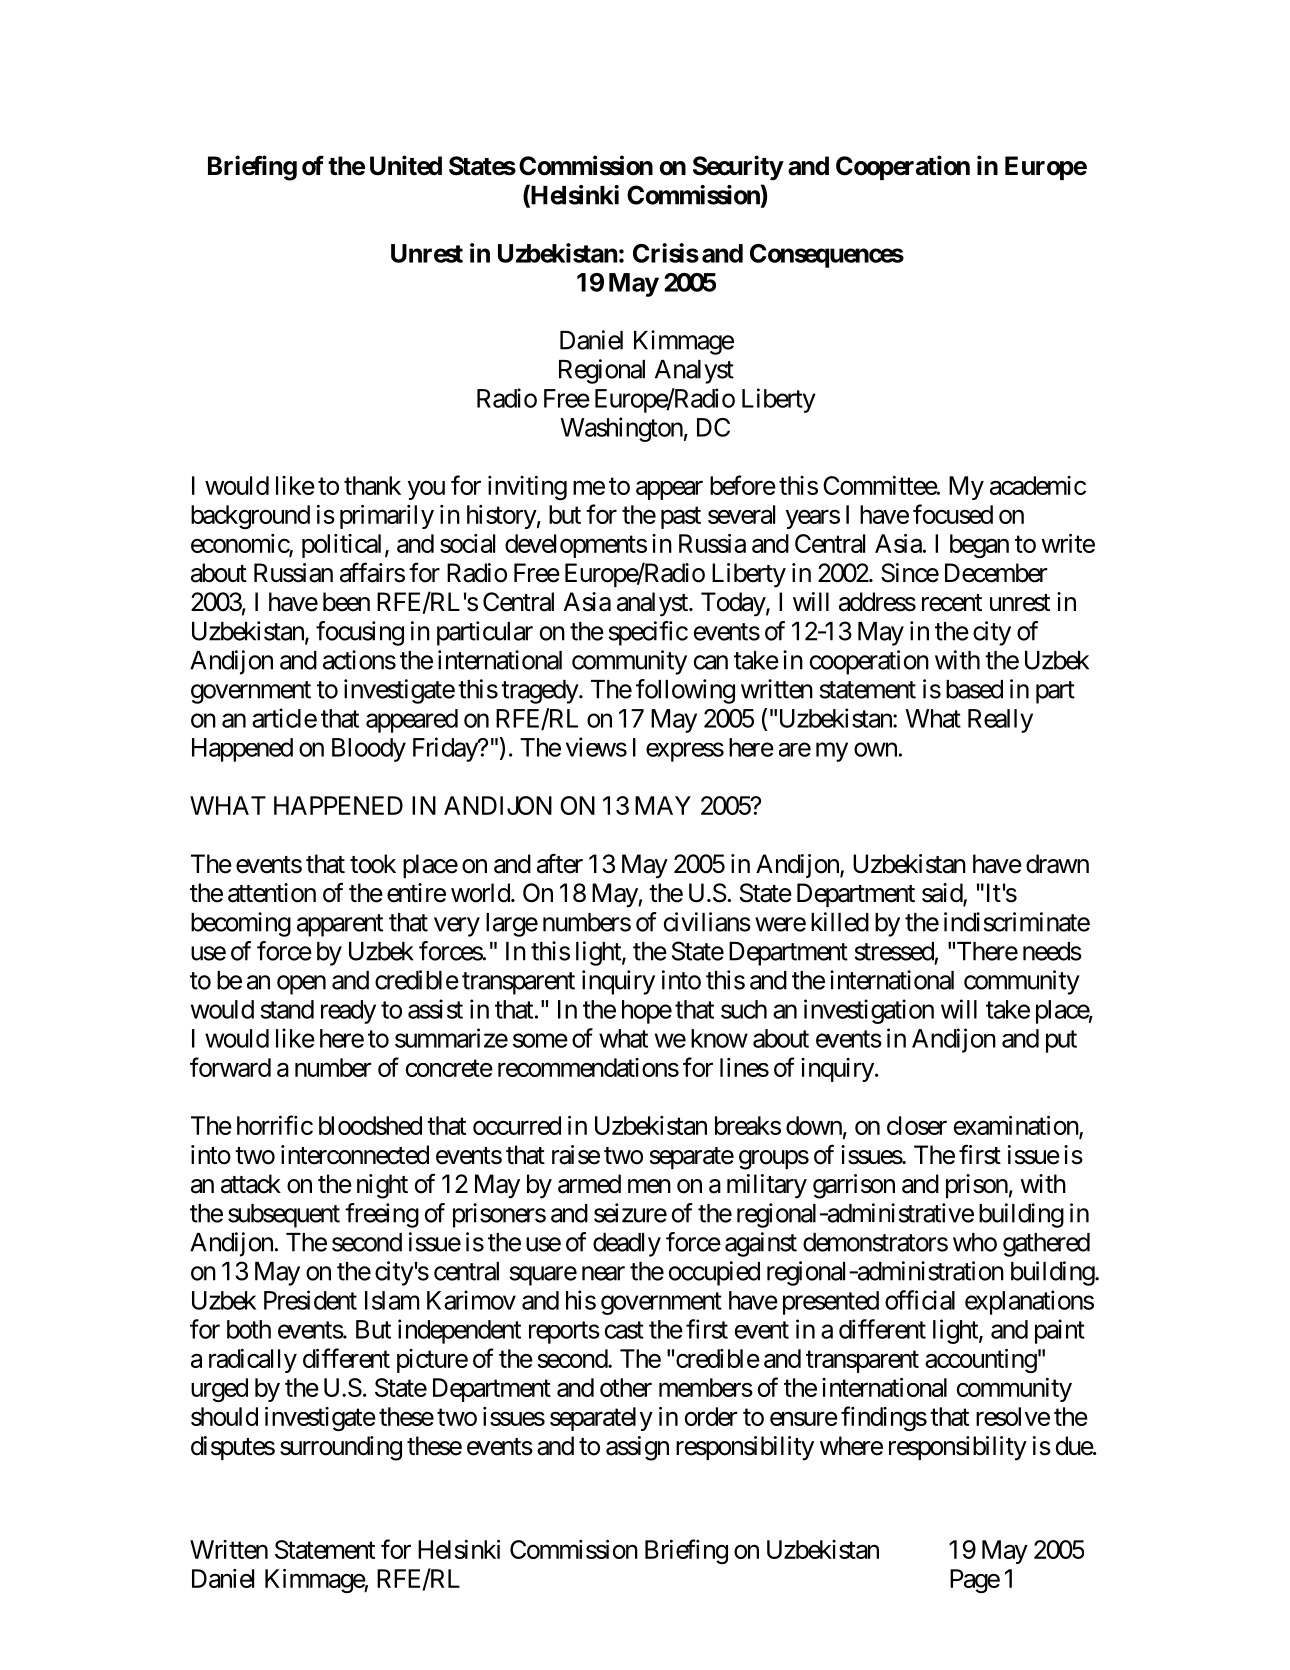  Describe the element at coordinates (943, 894) in the screenshot. I see `said` at that location.
